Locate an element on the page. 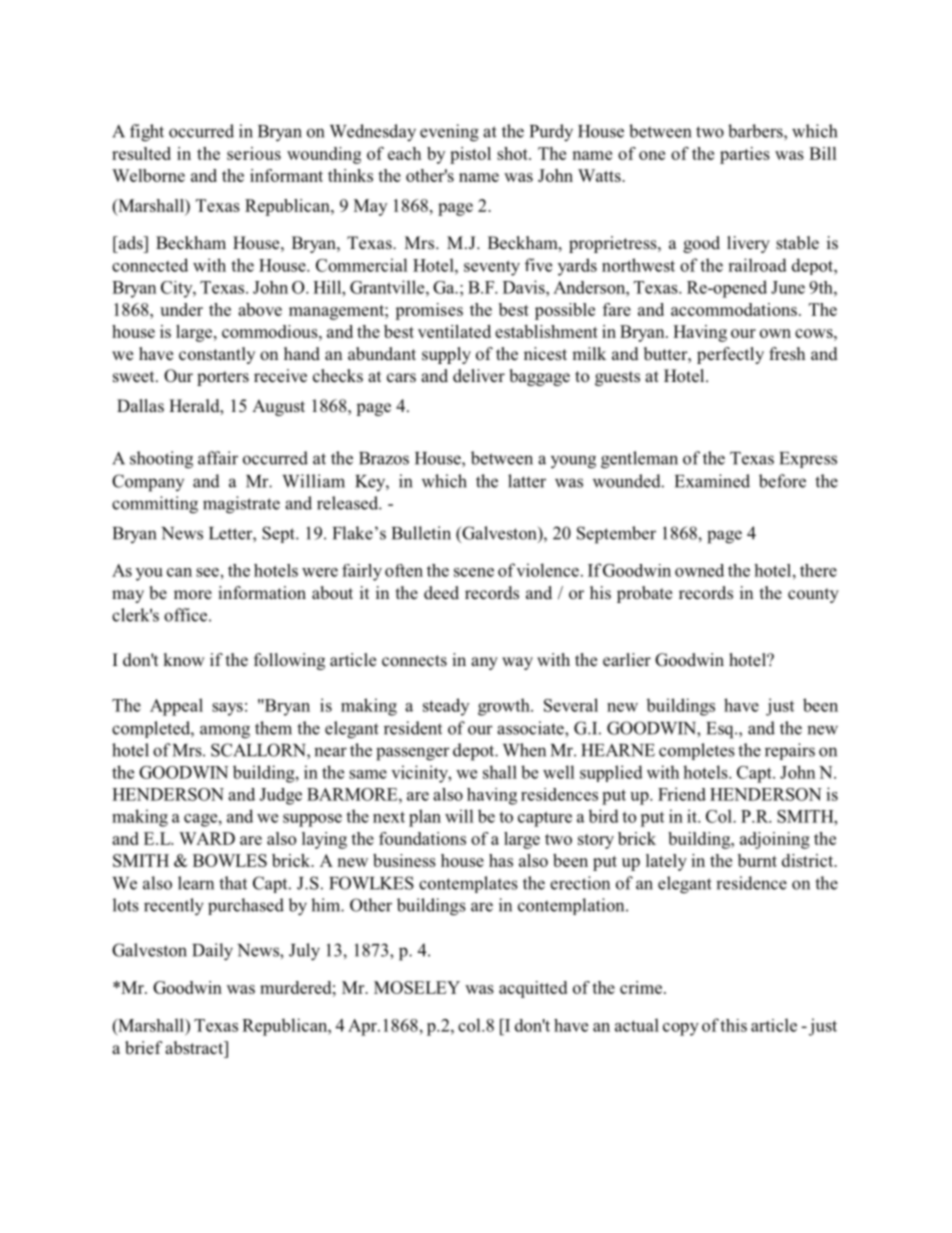 This document has width=952, height=1233. owned is located at coordinates (699, 570).
